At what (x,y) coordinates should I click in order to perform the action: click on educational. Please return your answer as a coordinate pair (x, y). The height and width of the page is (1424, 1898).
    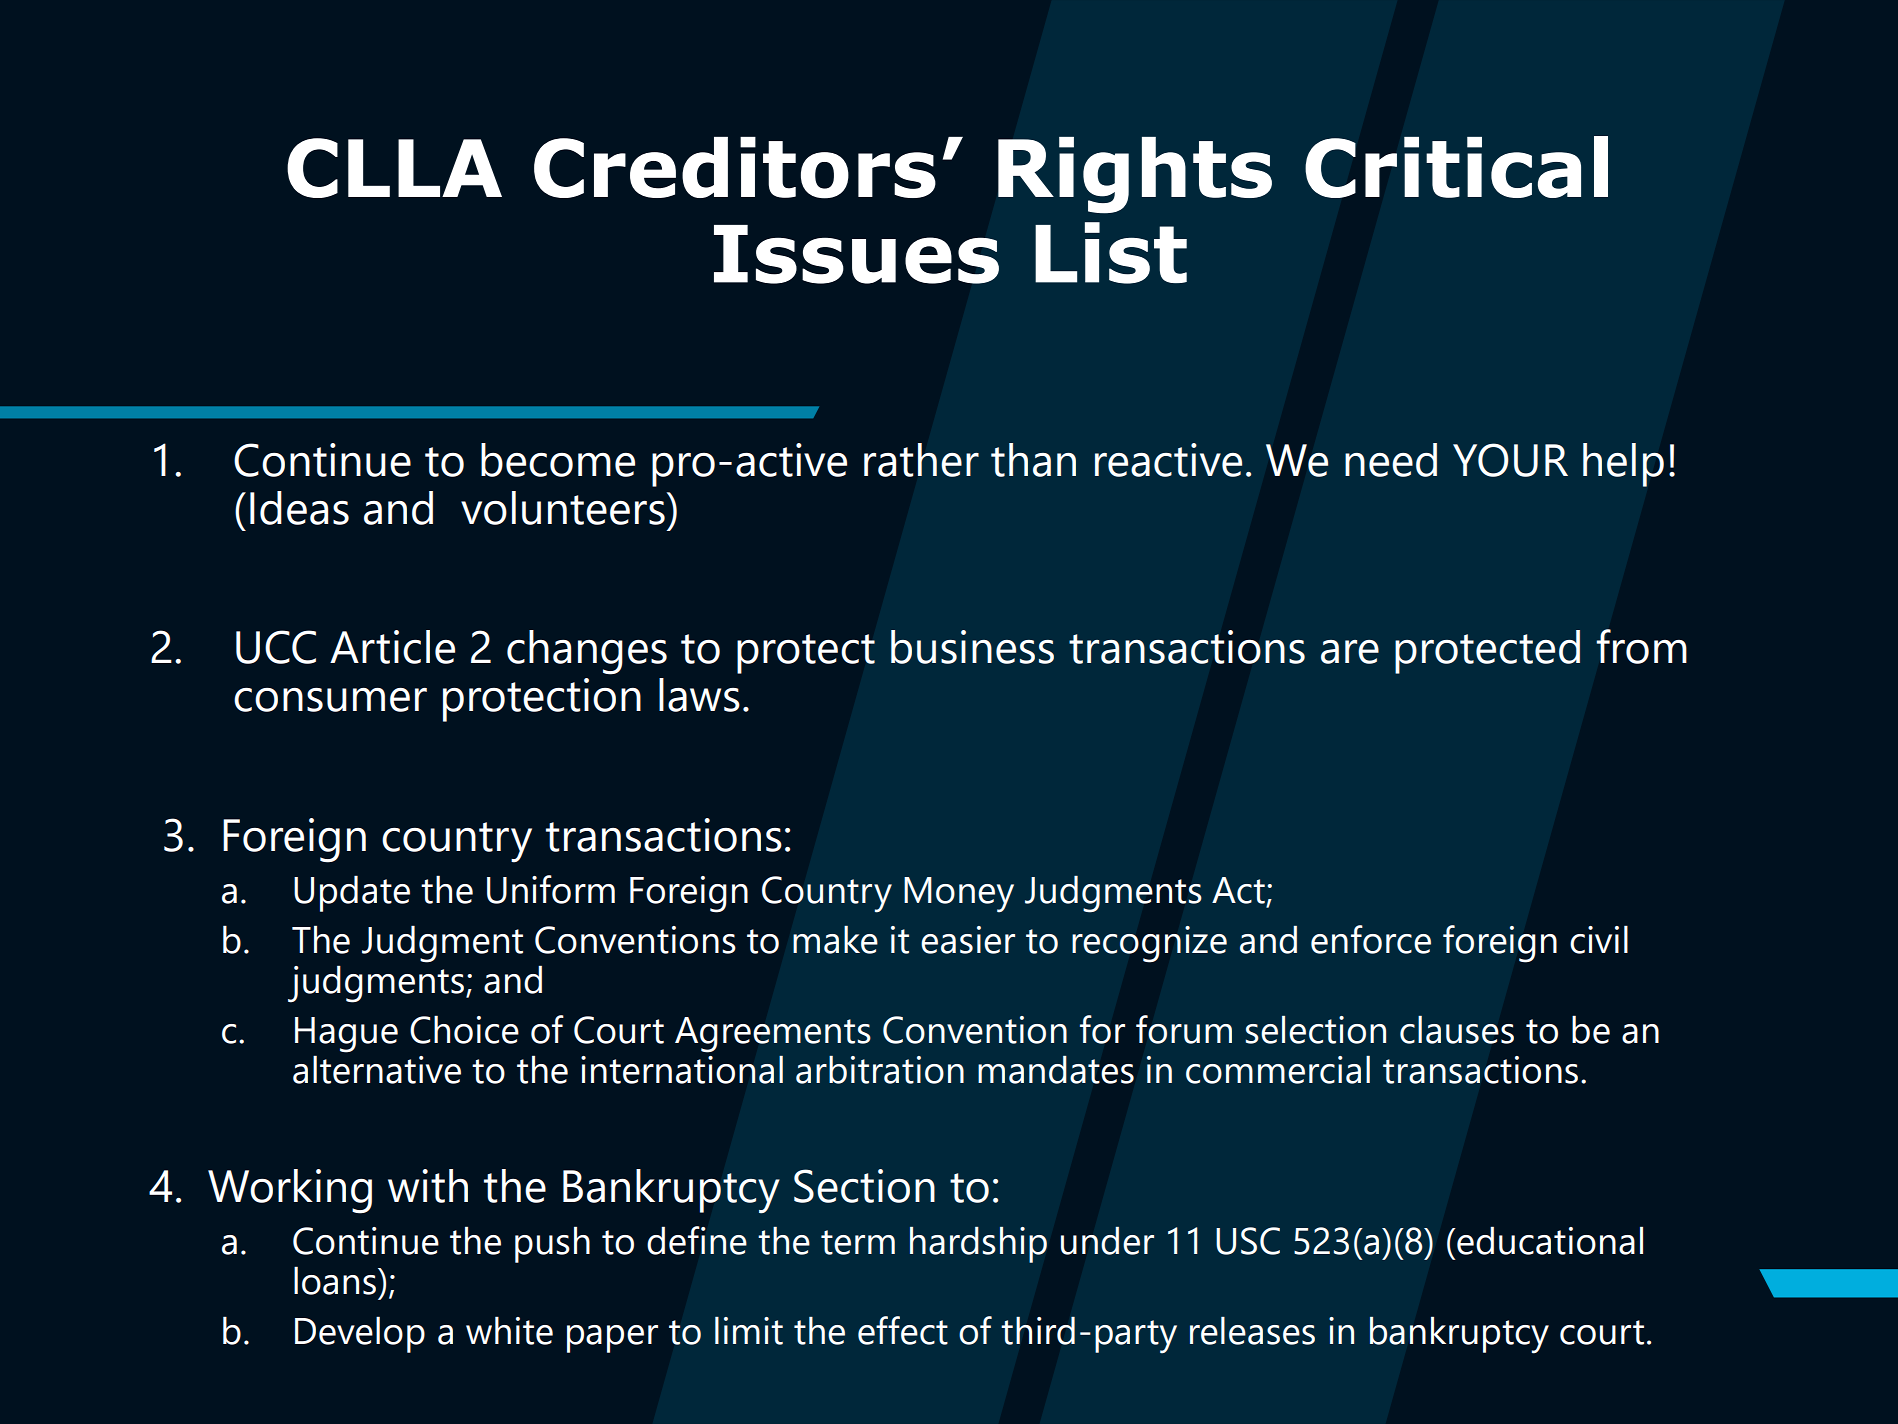
    Looking at the image, I should click on (1549, 1240).
